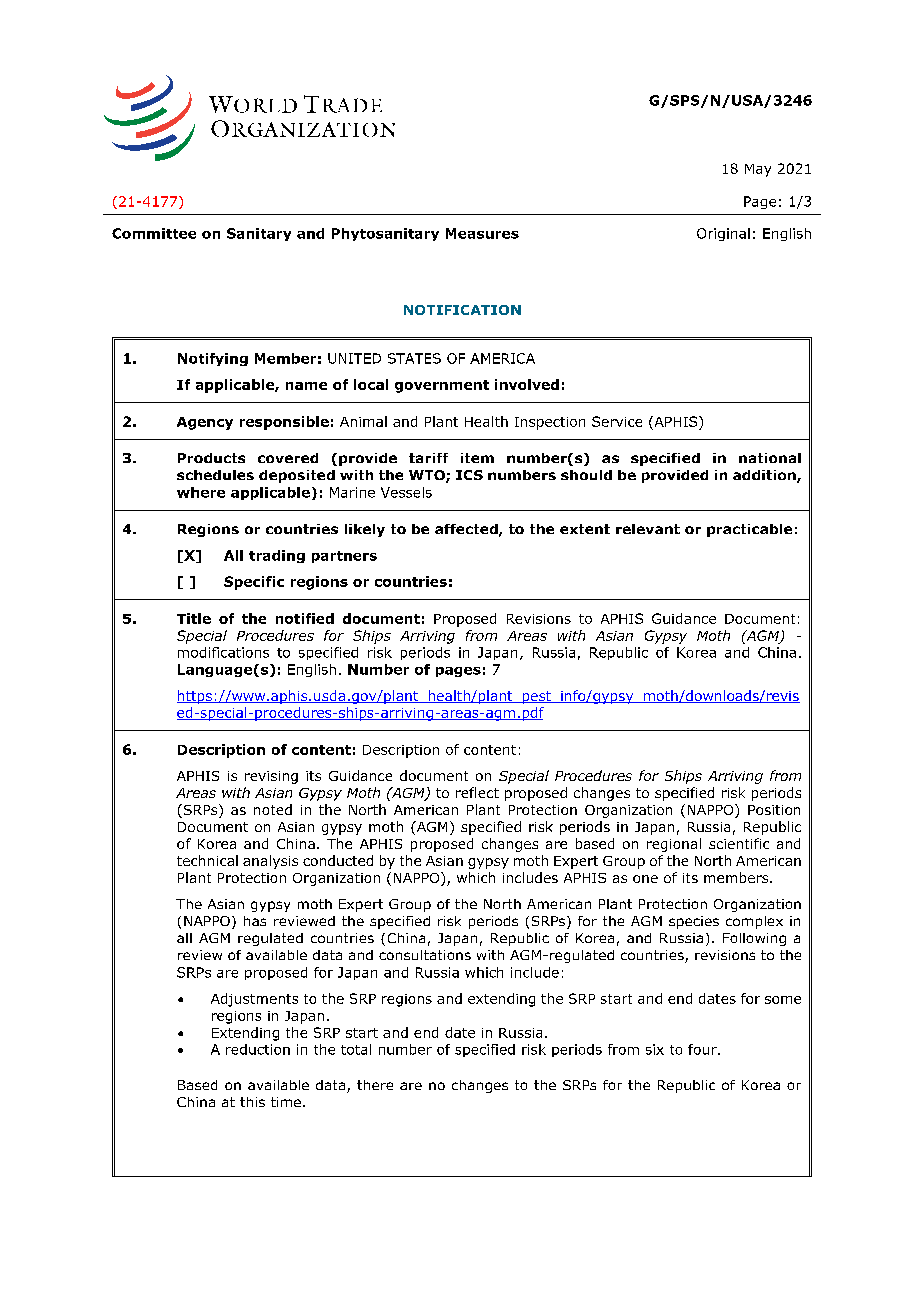 The width and height of the document is (924, 1308). I want to click on practicable, so click(749, 530).
